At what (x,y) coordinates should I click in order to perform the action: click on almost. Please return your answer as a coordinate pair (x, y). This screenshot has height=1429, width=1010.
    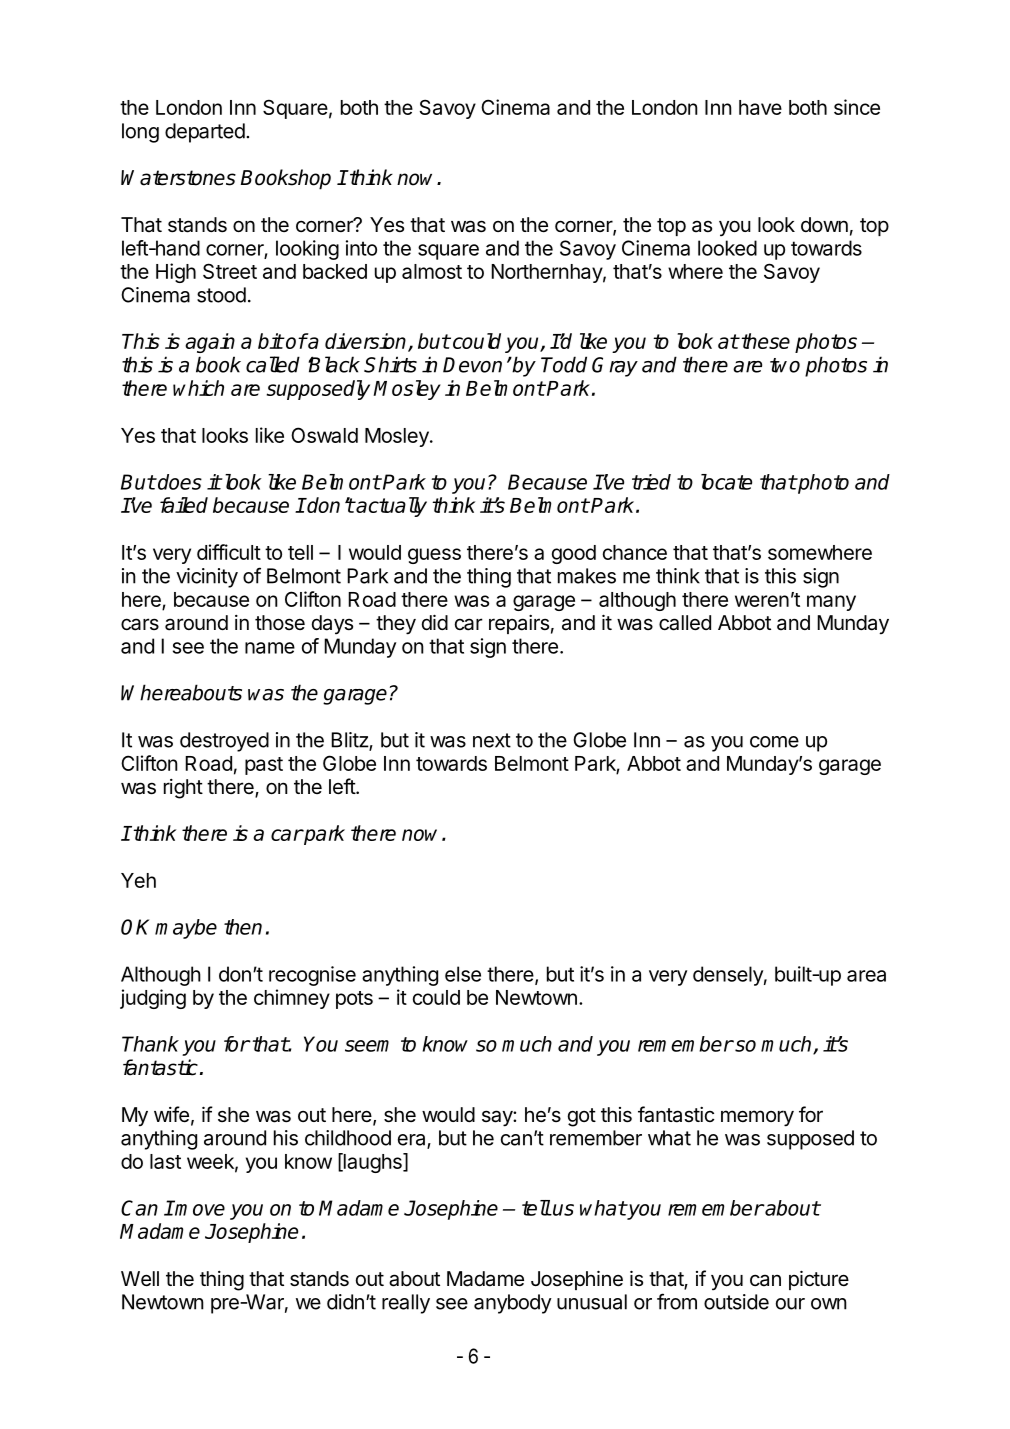
    Looking at the image, I should click on (432, 271).
